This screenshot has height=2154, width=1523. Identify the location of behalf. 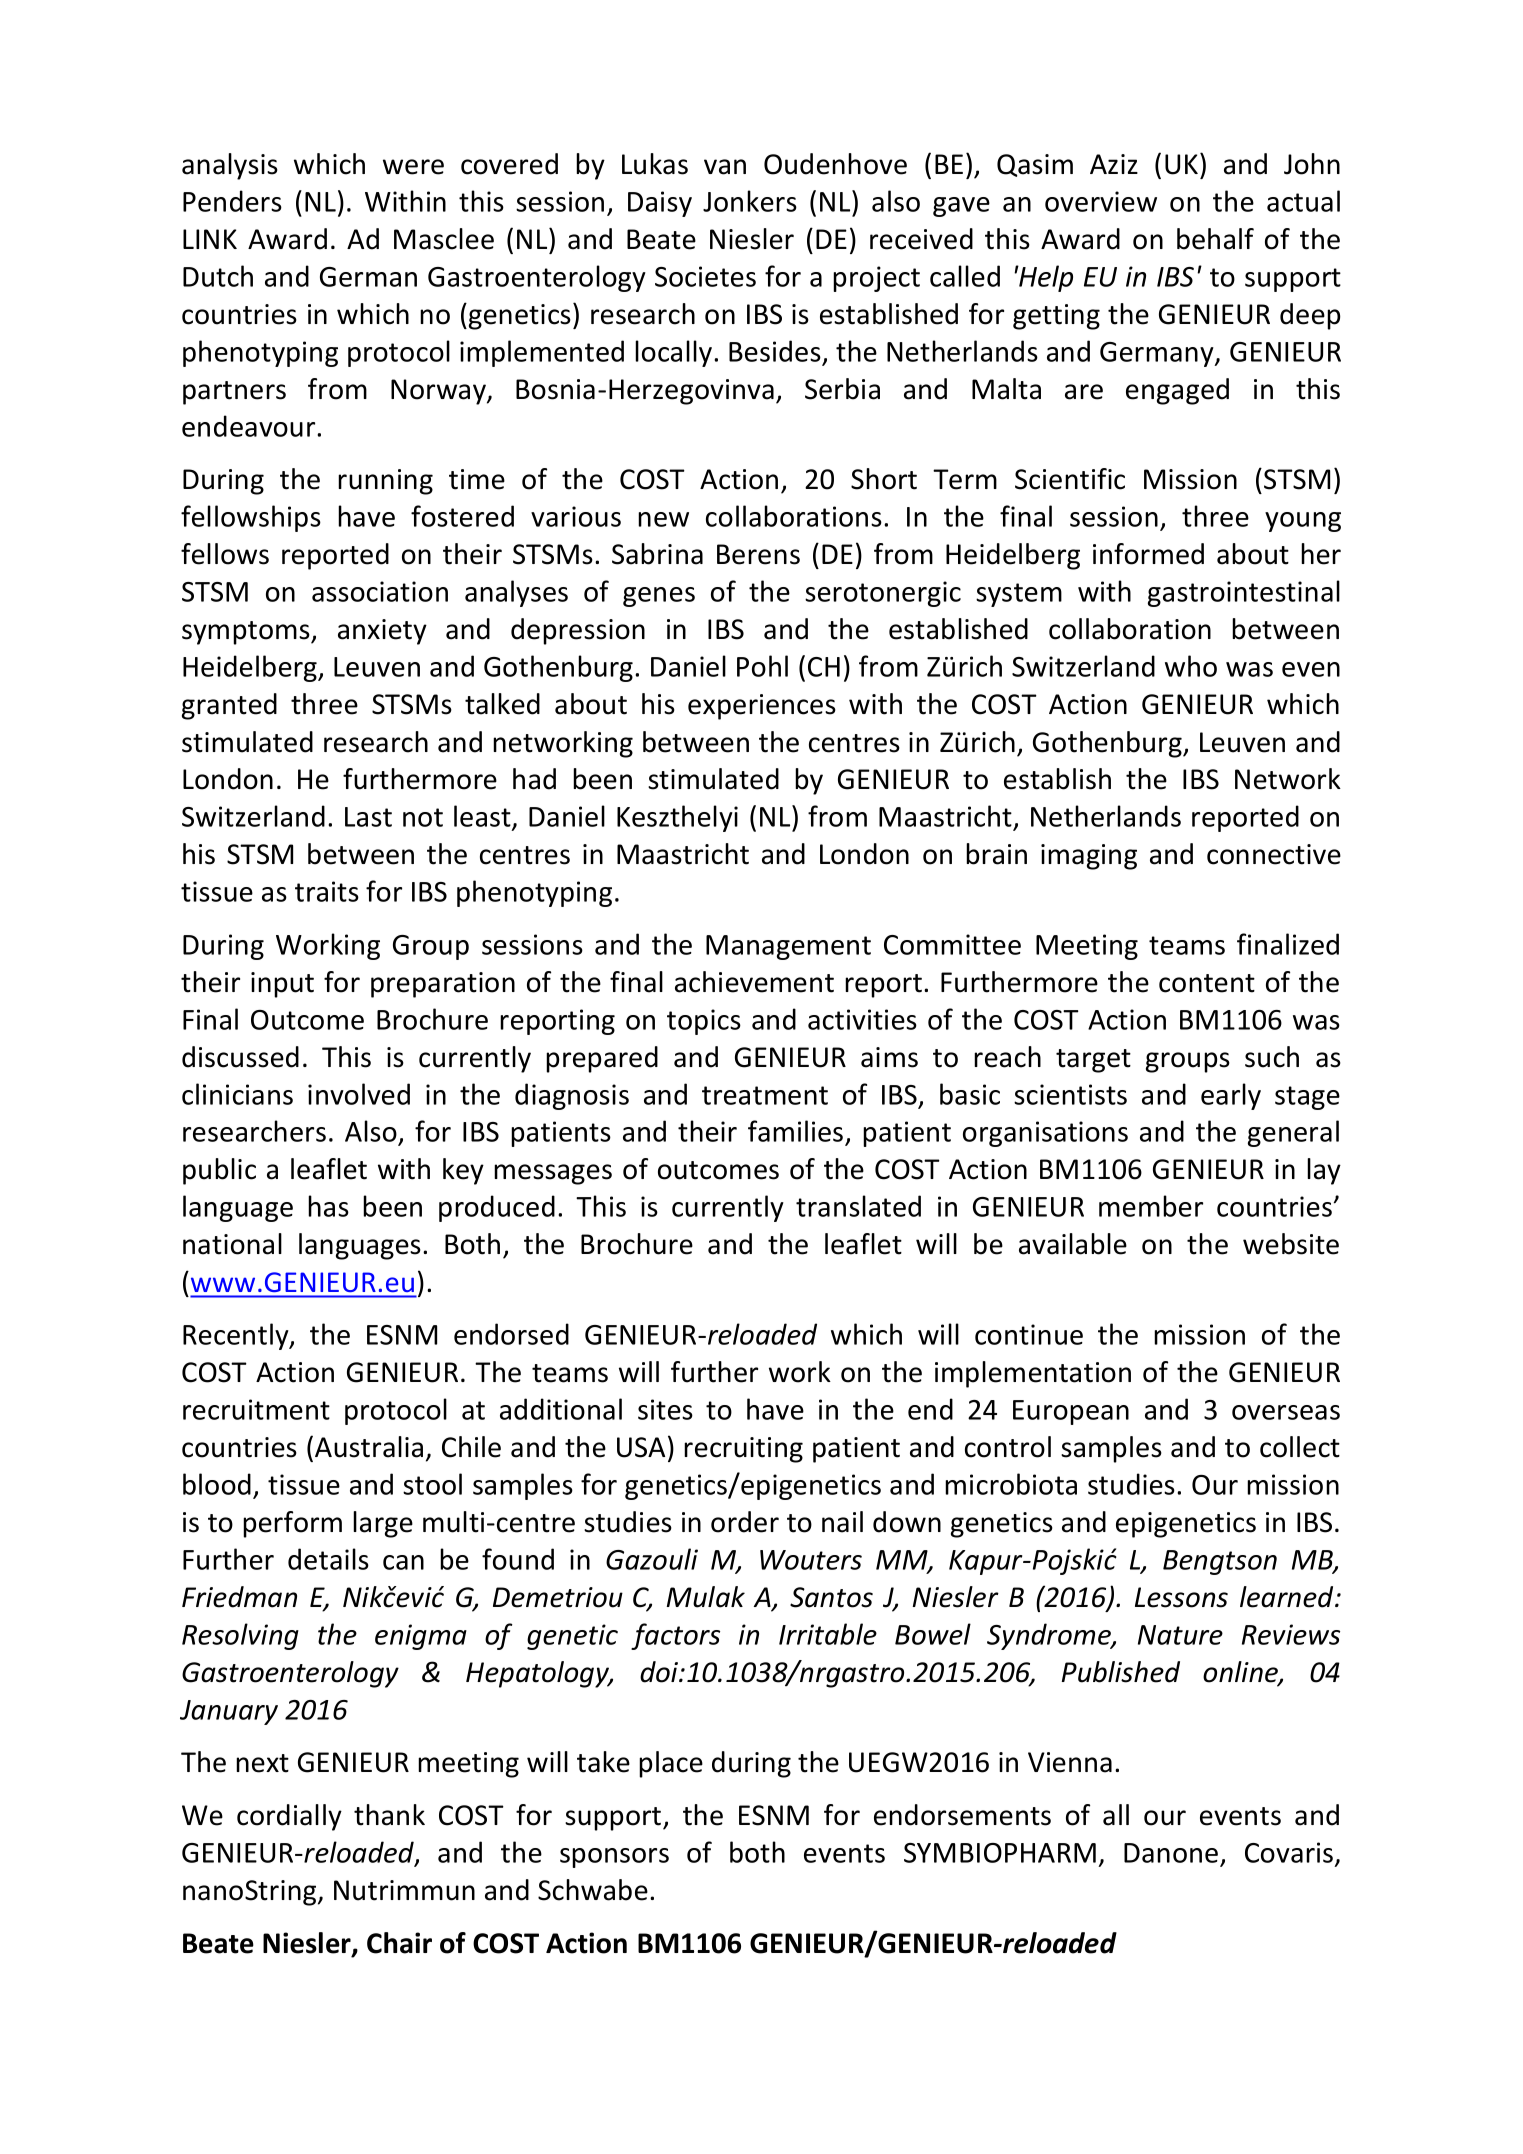
(1215, 239).
